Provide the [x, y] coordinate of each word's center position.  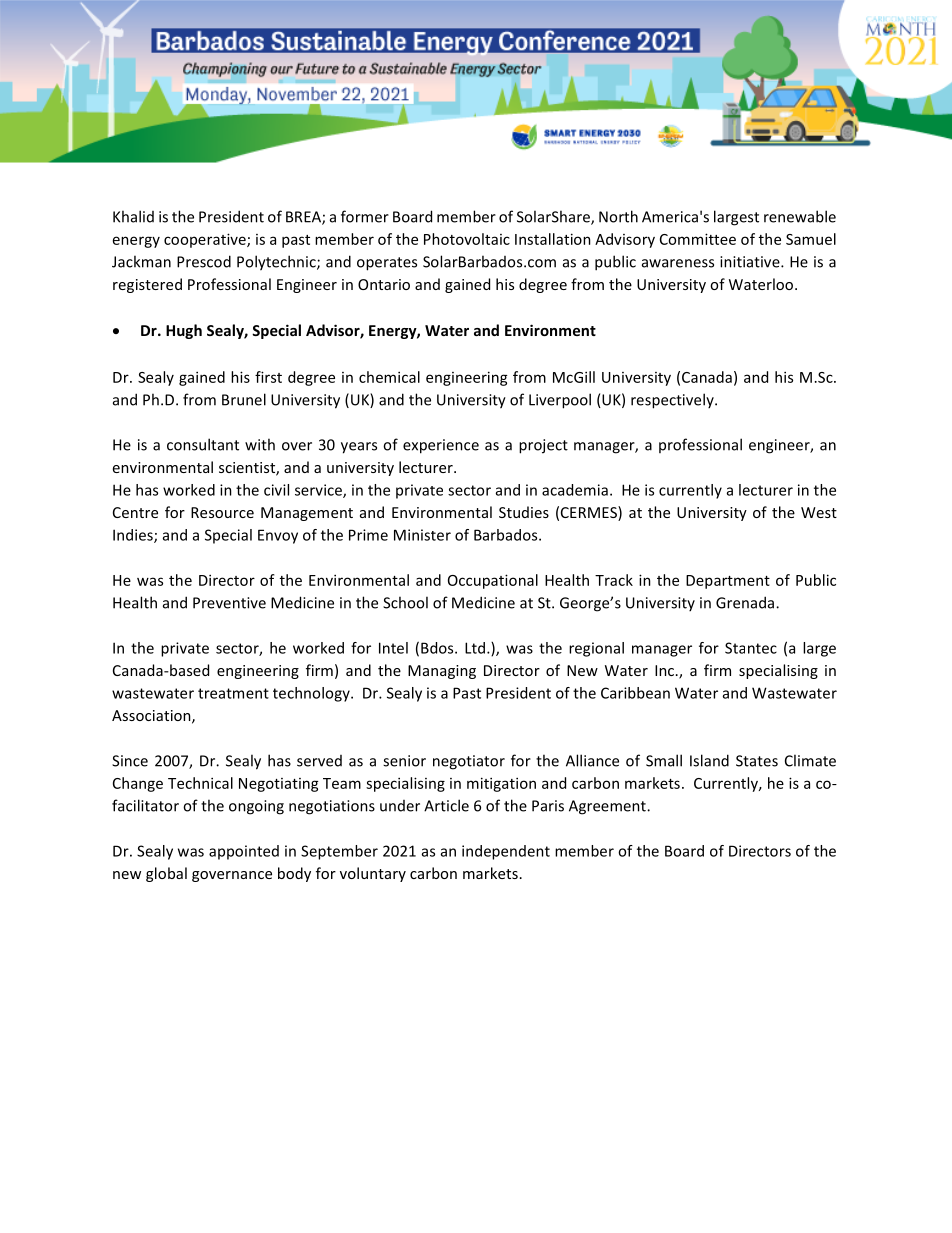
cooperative [206, 240]
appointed [244, 852]
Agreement [608, 807]
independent [506, 852]
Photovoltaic [467, 239]
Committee [698, 239]
